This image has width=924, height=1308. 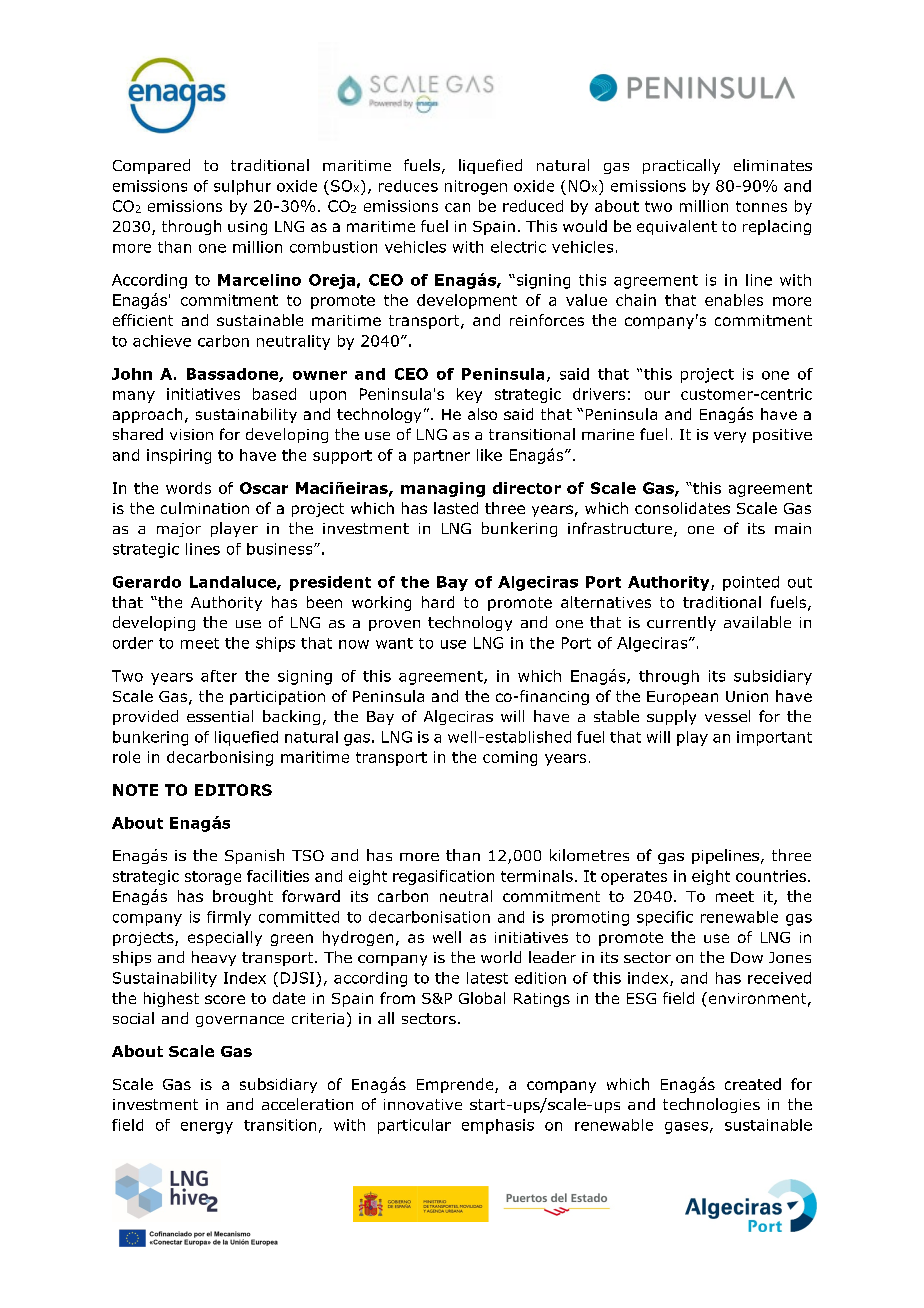 I want to click on nitrogen, so click(x=476, y=187).
